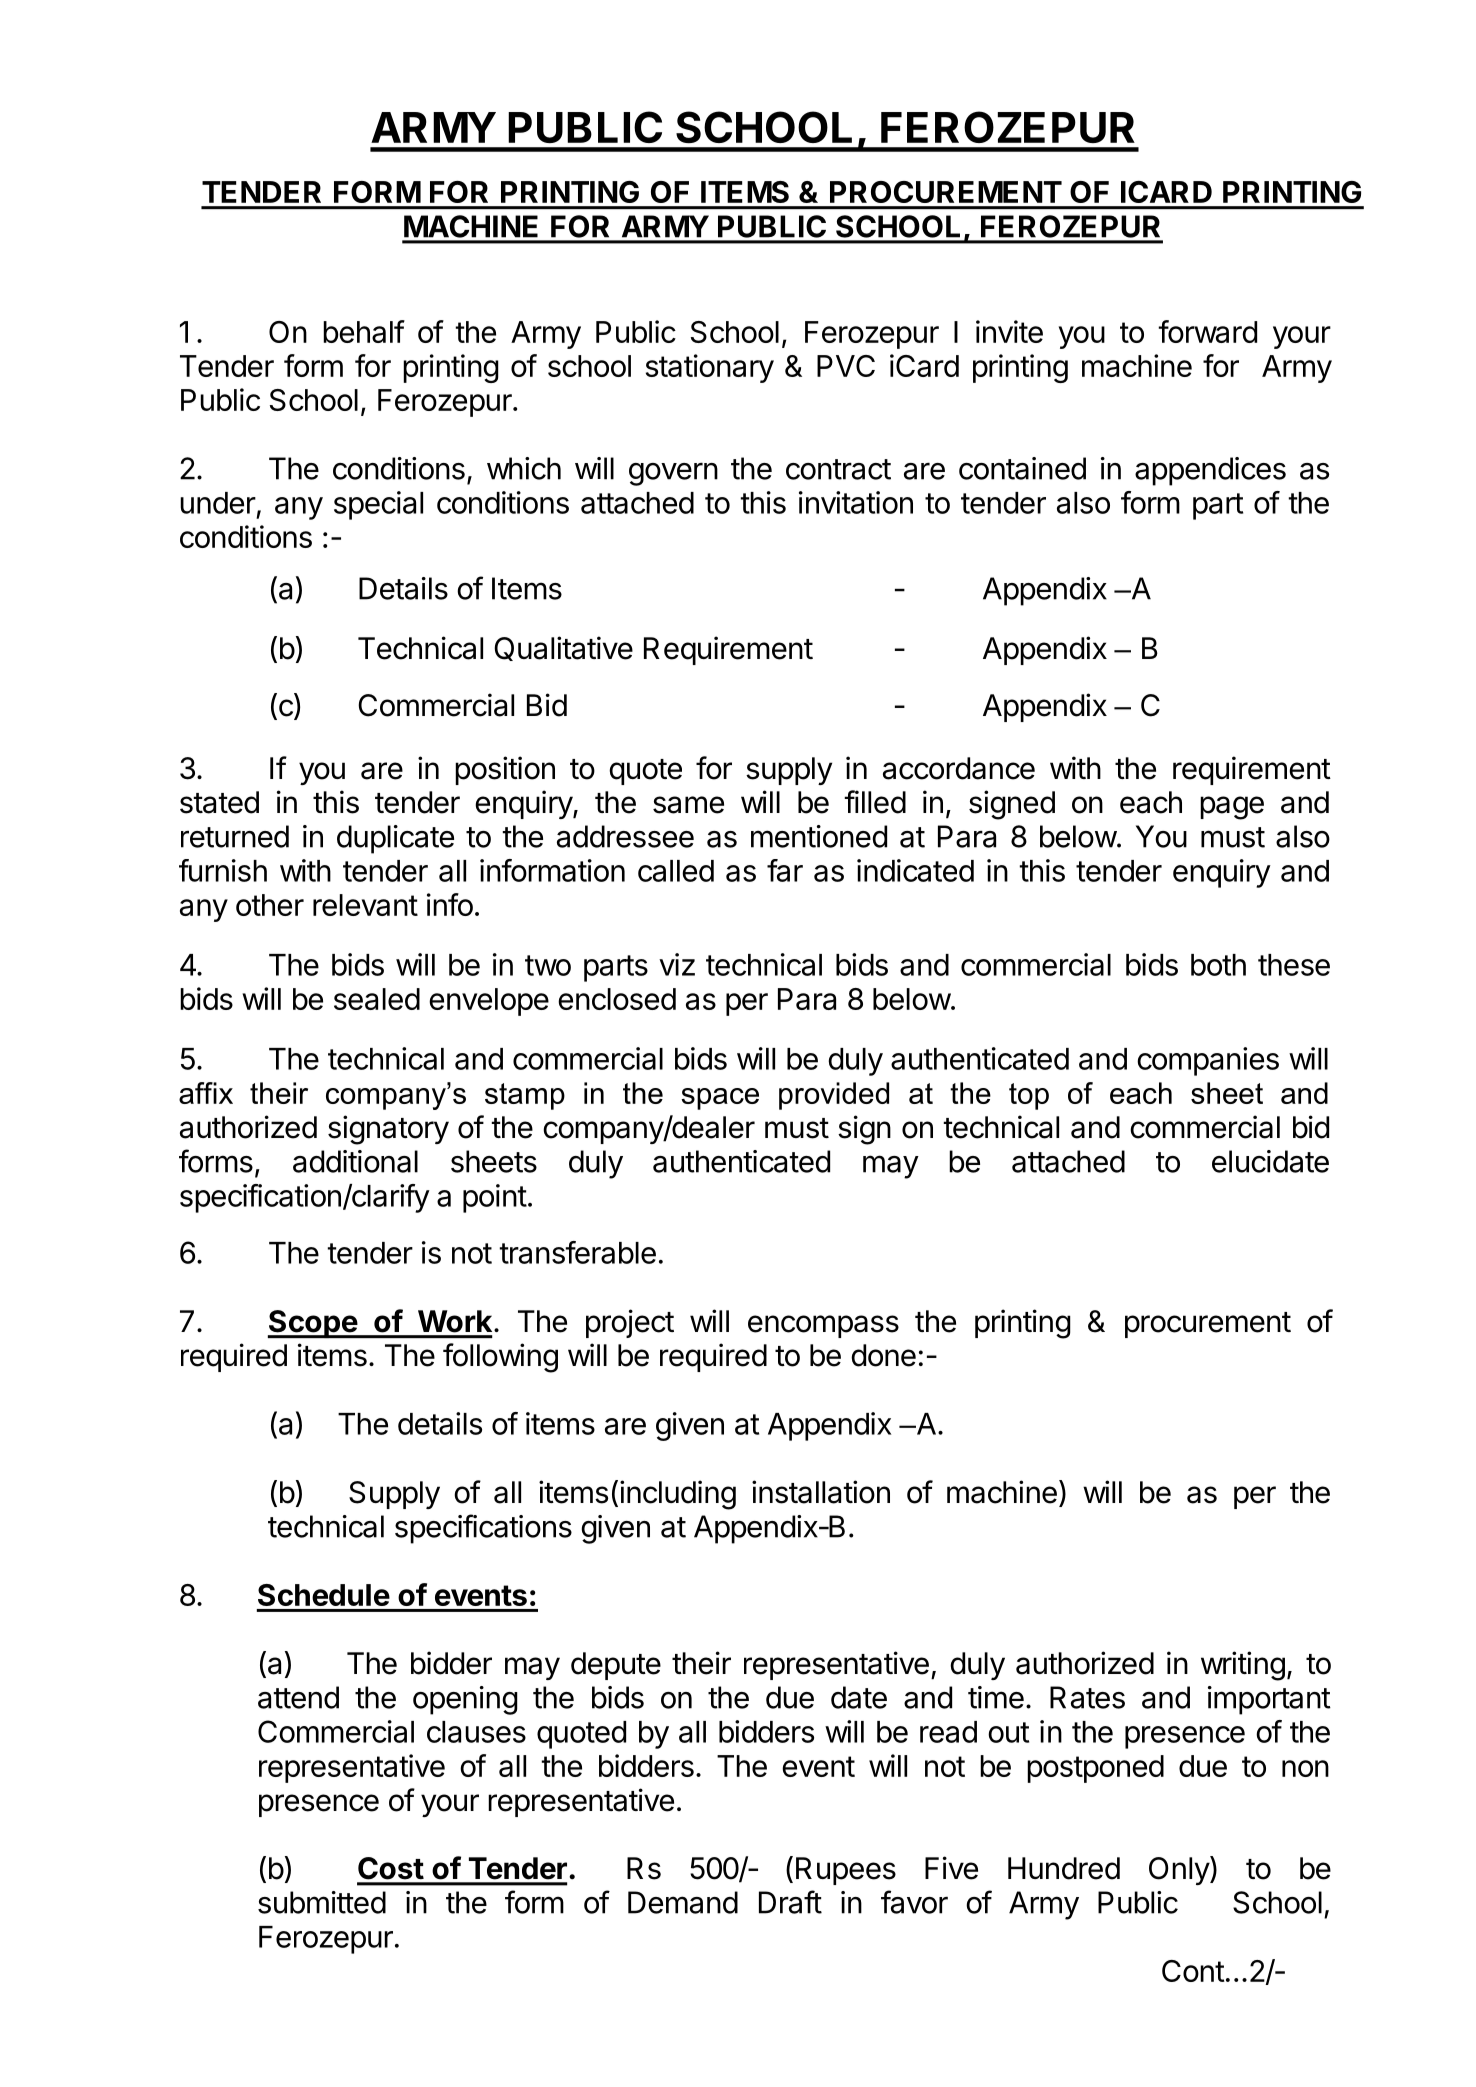  What do you see at coordinates (1207, 331) in the document?
I see `forward` at bounding box center [1207, 331].
